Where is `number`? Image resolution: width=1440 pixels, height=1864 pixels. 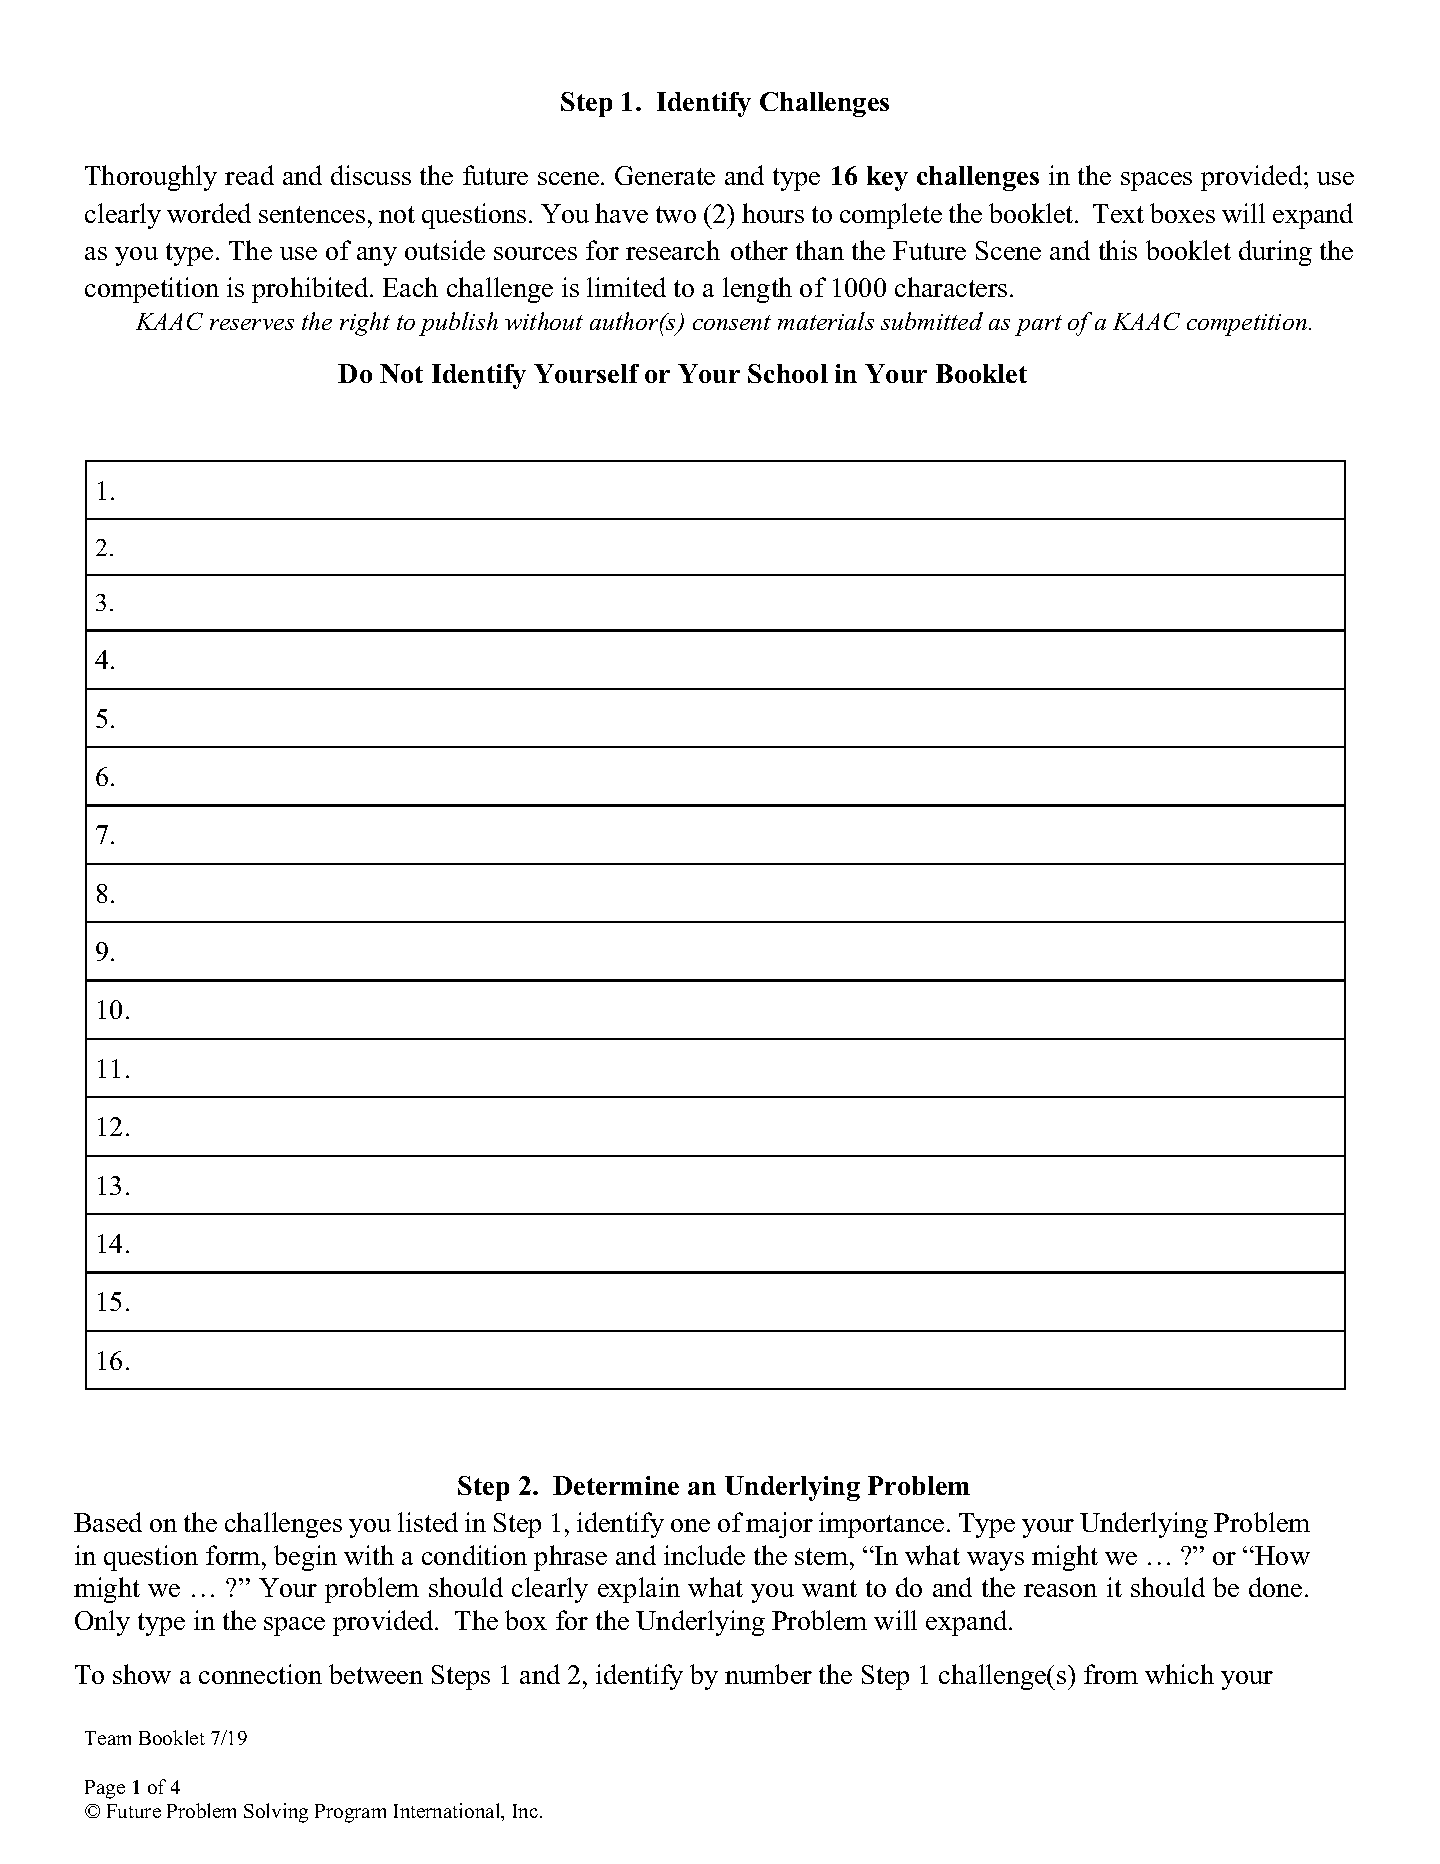
number is located at coordinates (768, 1674).
